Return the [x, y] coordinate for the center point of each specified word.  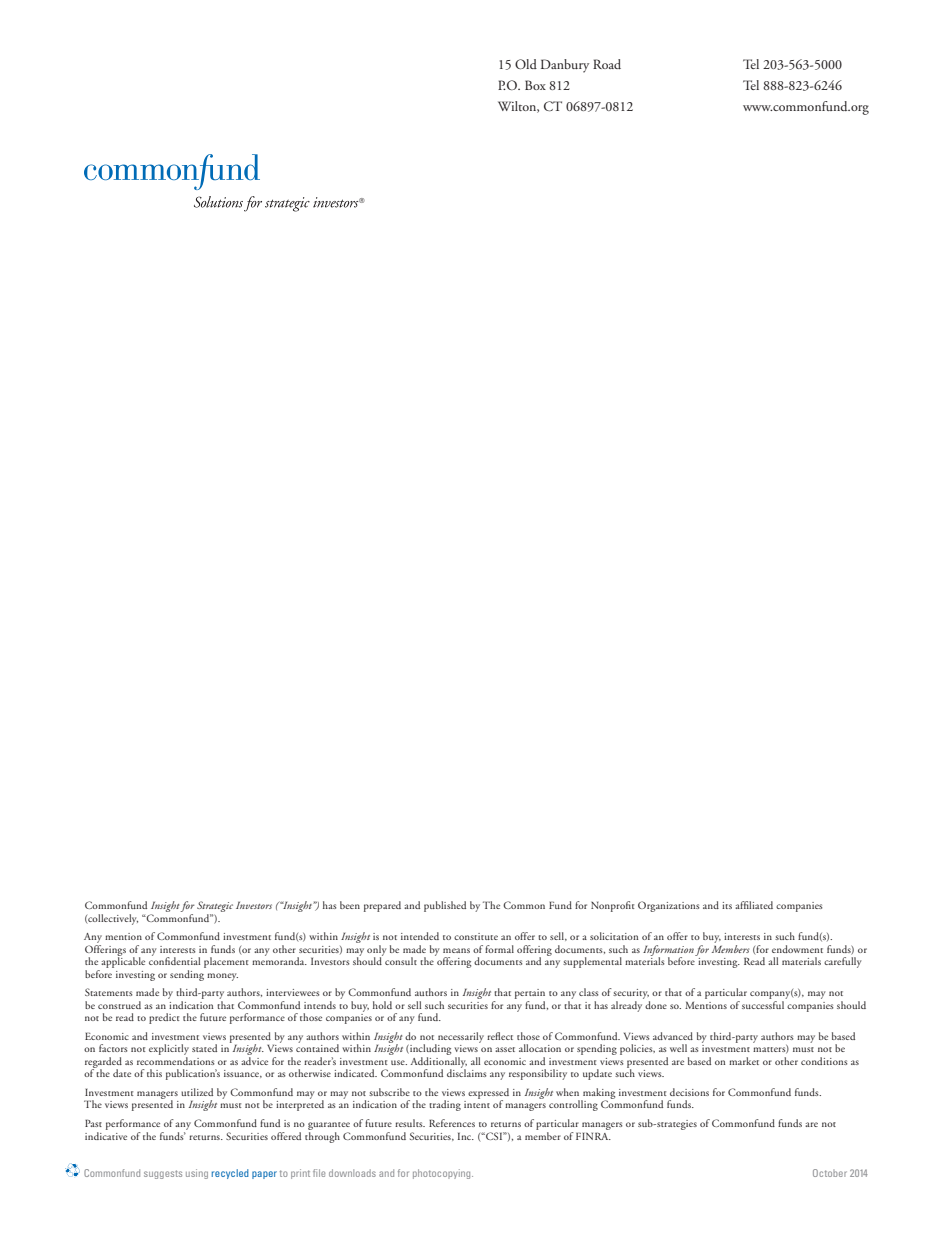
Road [607, 64]
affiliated [754, 905]
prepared [382, 906]
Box [535, 85]
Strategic [215, 908]
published [445, 906]
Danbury [565, 66]
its [727, 905]
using [197, 1174]
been [350, 905]
